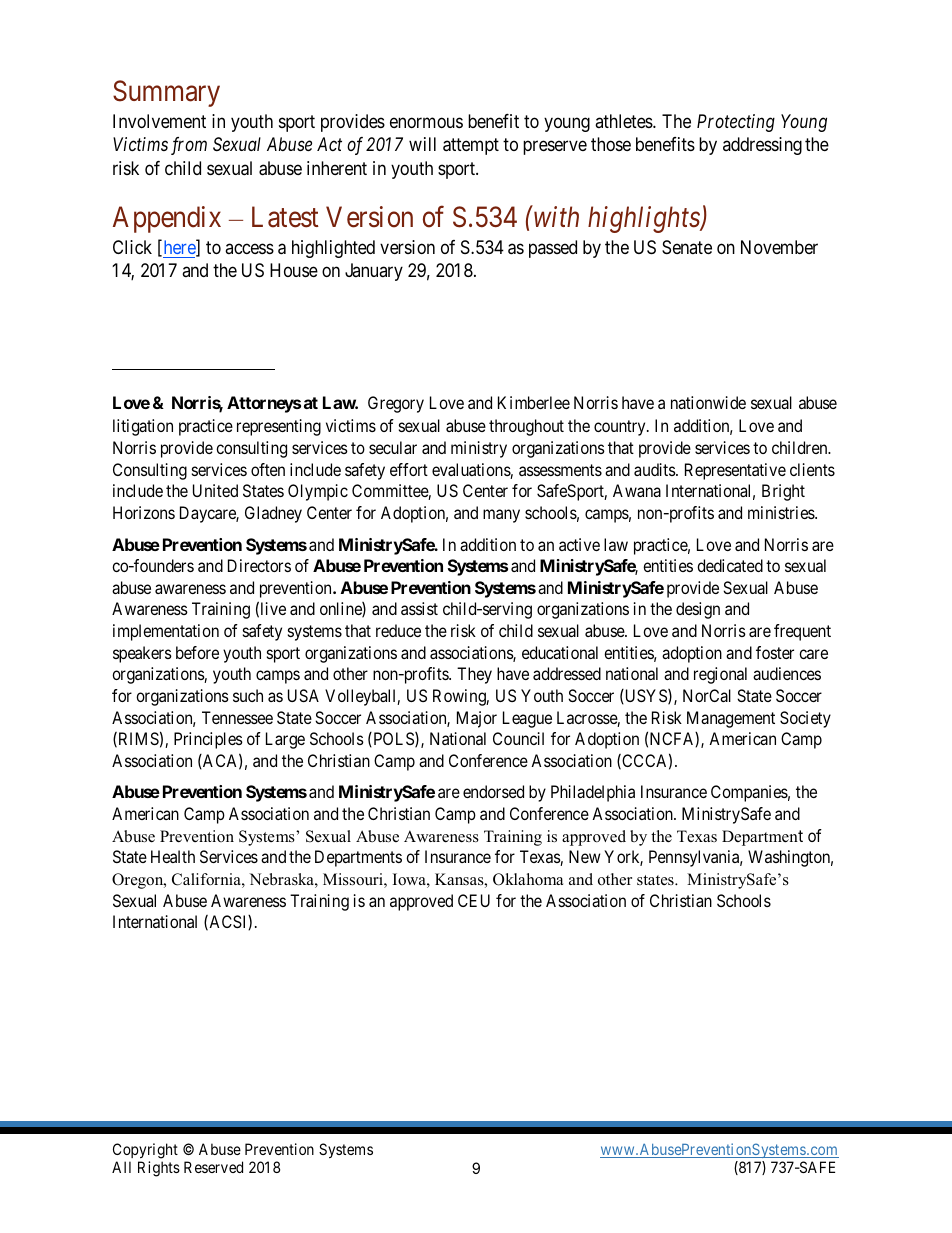  I want to click on United, so click(215, 490).
